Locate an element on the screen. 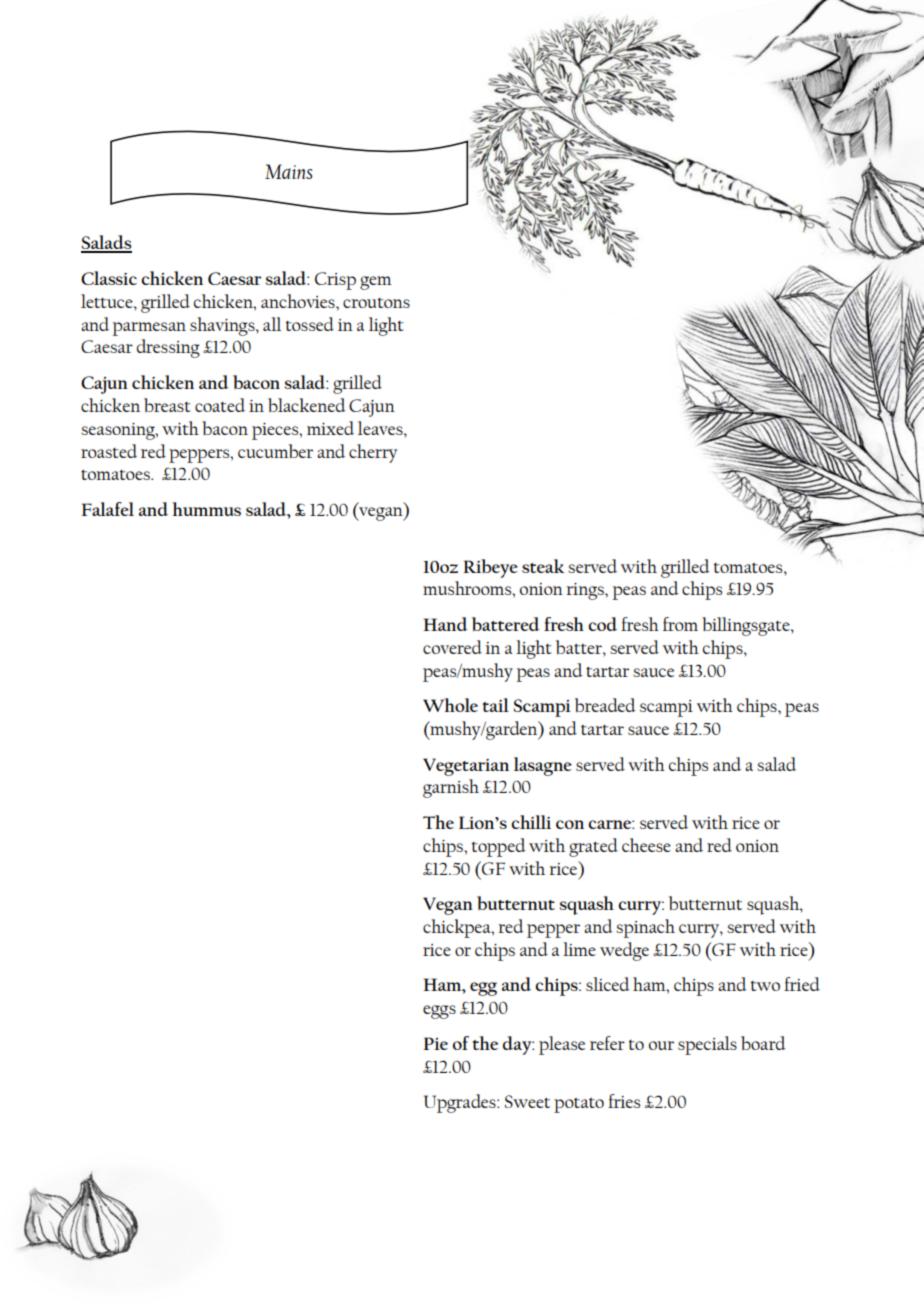  eggs is located at coordinates (439, 1012).
